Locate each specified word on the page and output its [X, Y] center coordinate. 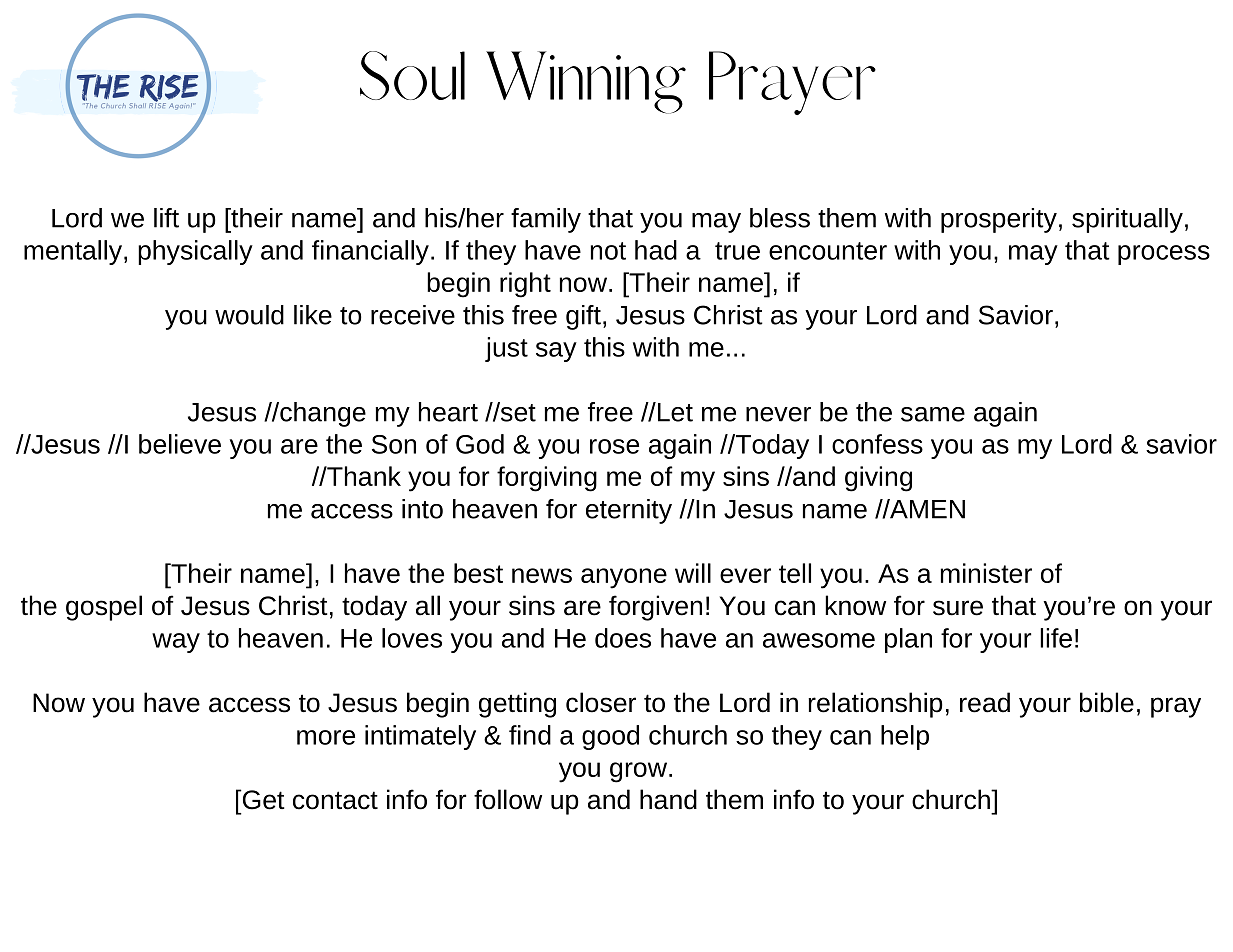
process [1164, 255]
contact [335, 800]
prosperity [999, 220]
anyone [624, 578]
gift [583, 317]
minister [986, 573]
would [249, 315]
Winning [586, 82]
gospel [104, 608]
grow [638, 772]
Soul [412, 75]
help [905, 737]
